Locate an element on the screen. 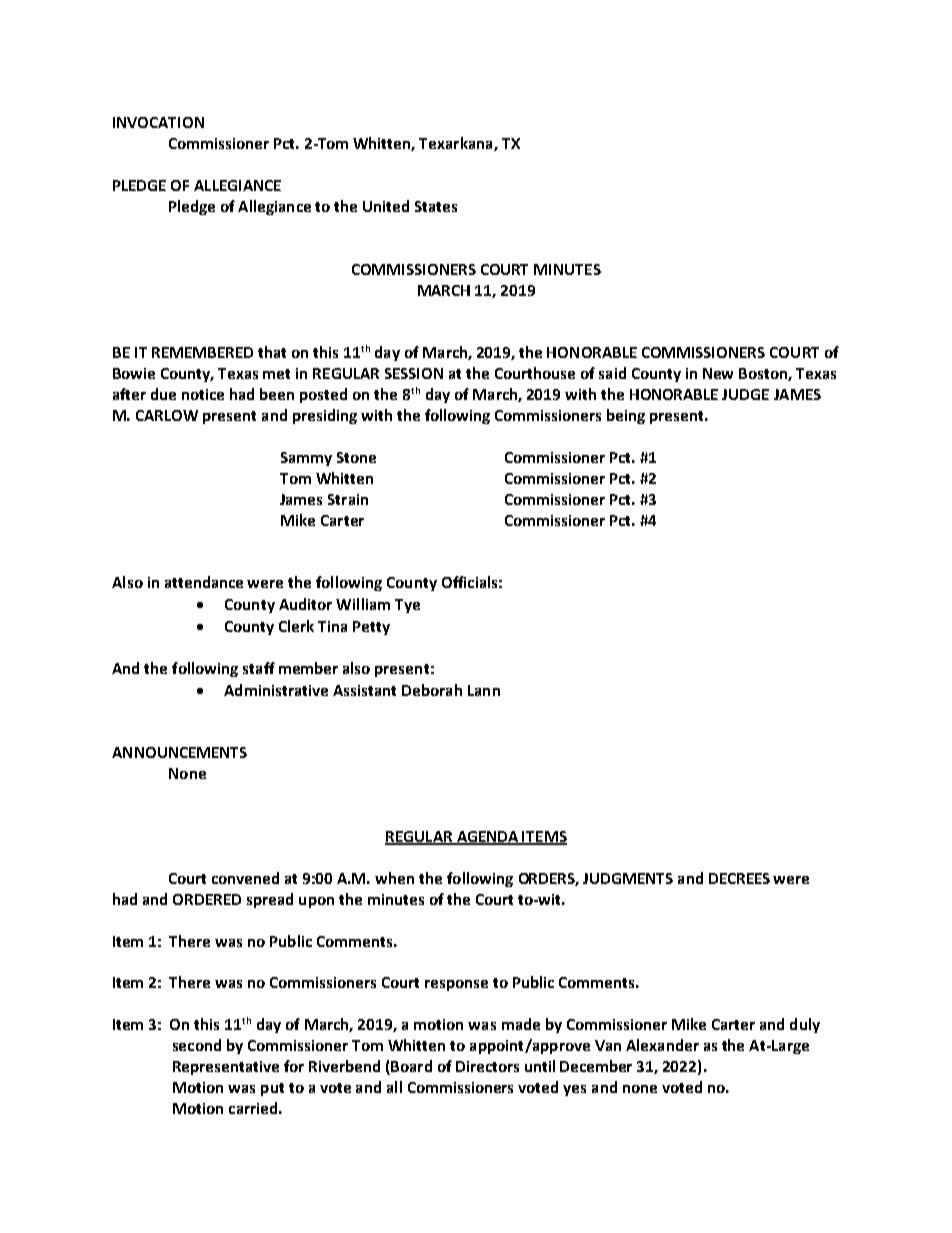 This screenshot has height=1233, width=952. Texarkana is located at coordinates (457, 144).
